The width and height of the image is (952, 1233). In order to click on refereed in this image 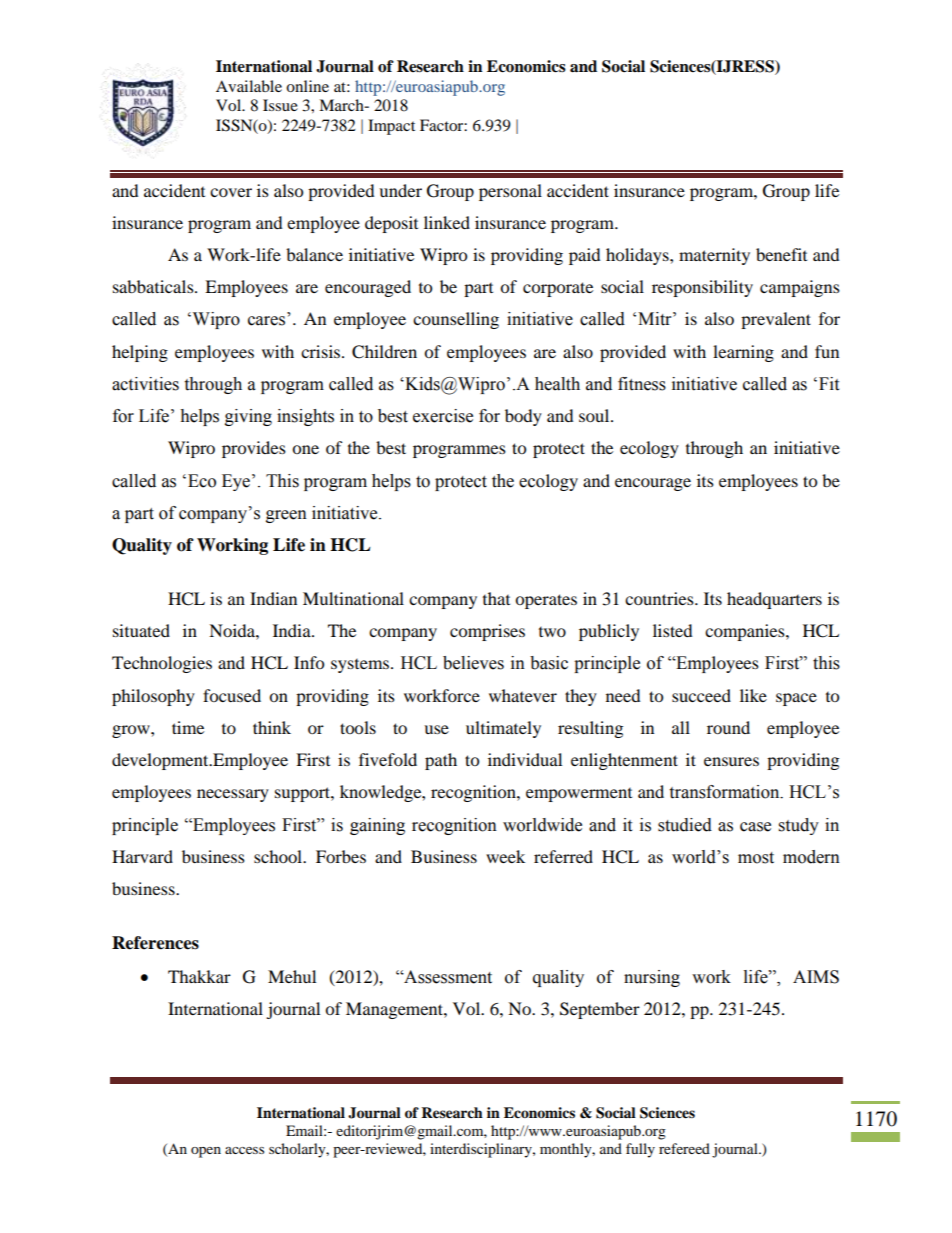, I will do `click(684, 1148)`.
